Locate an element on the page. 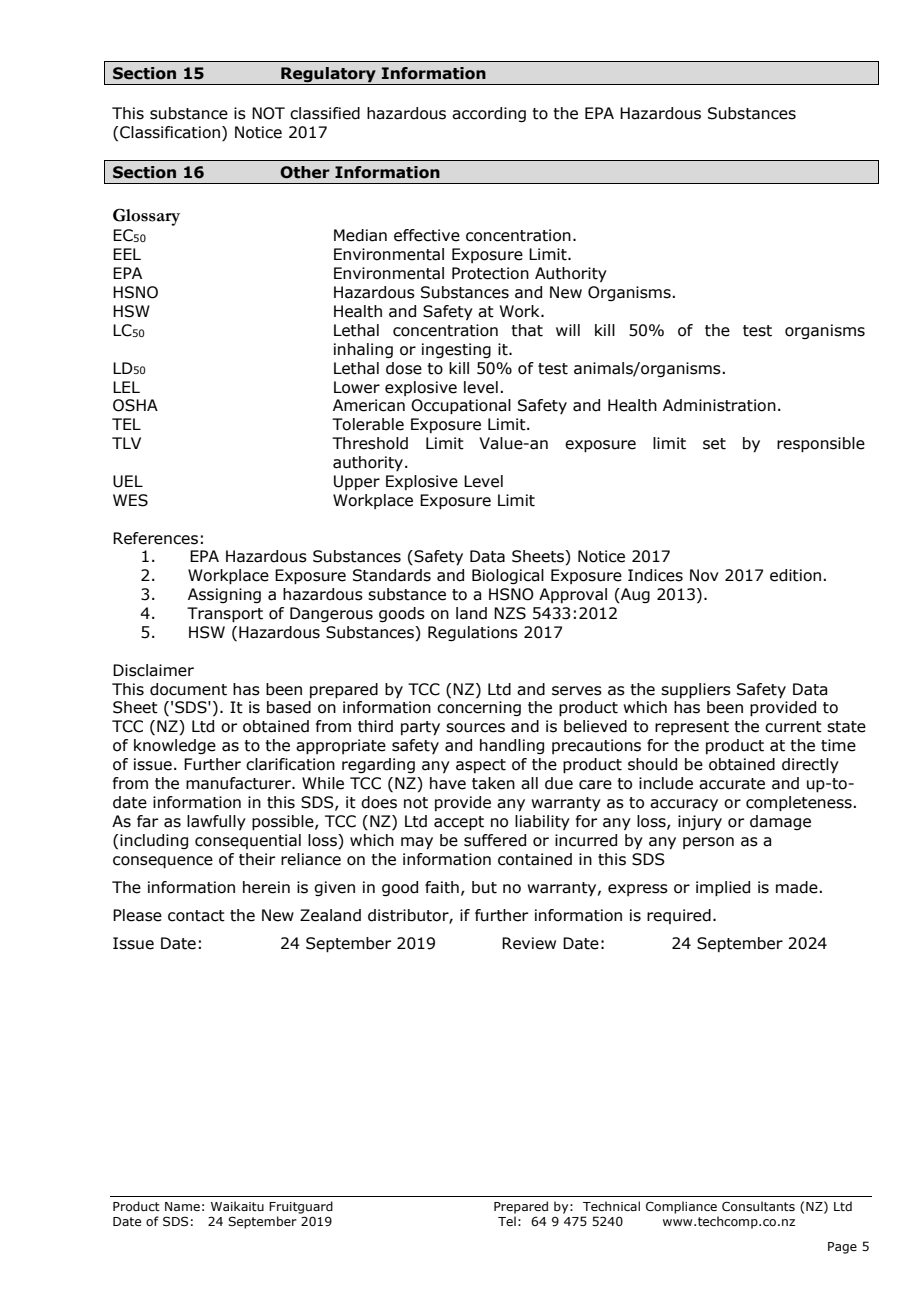  Classification is located at coordinates (170, 132).
